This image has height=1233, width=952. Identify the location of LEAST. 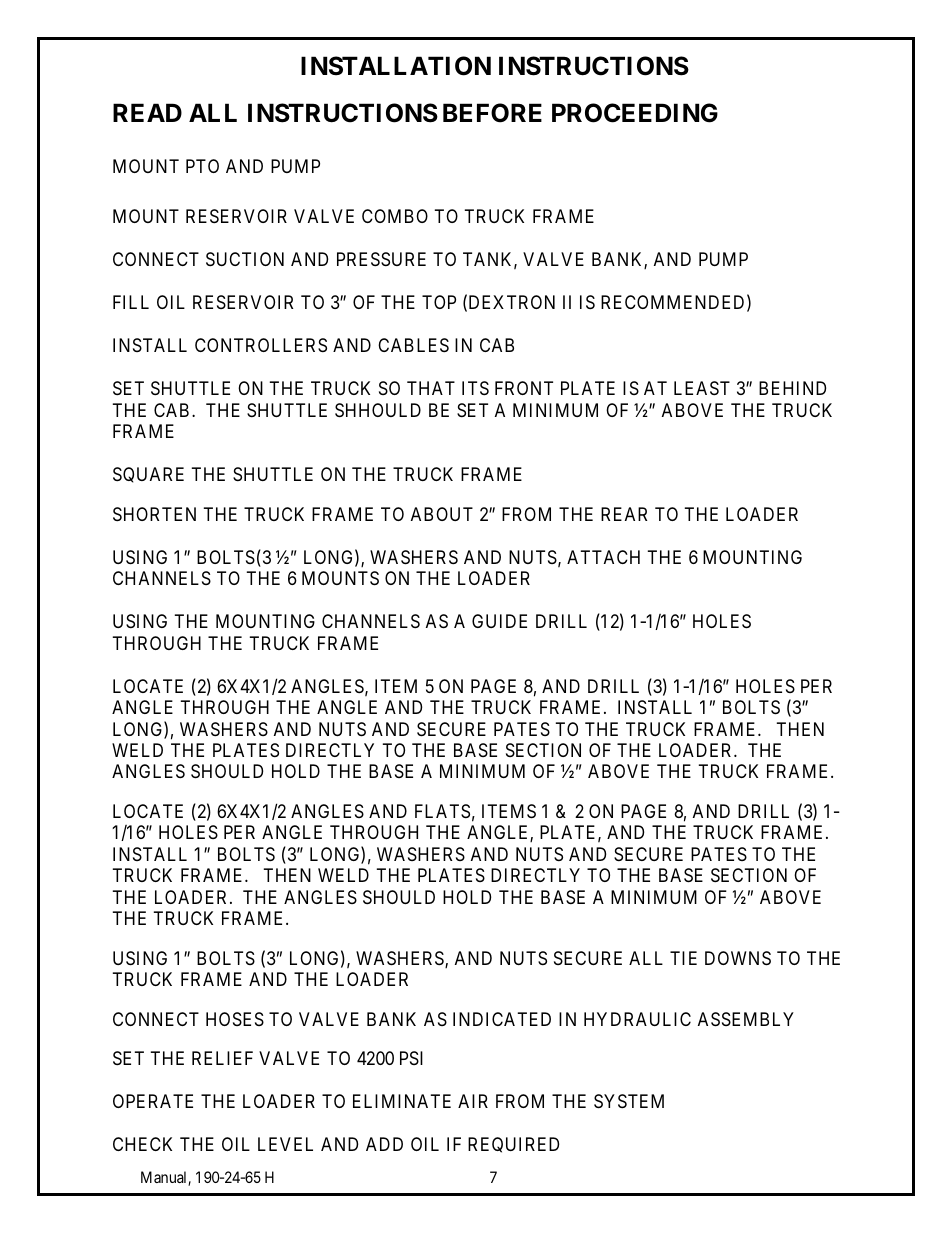
(702, 388).
